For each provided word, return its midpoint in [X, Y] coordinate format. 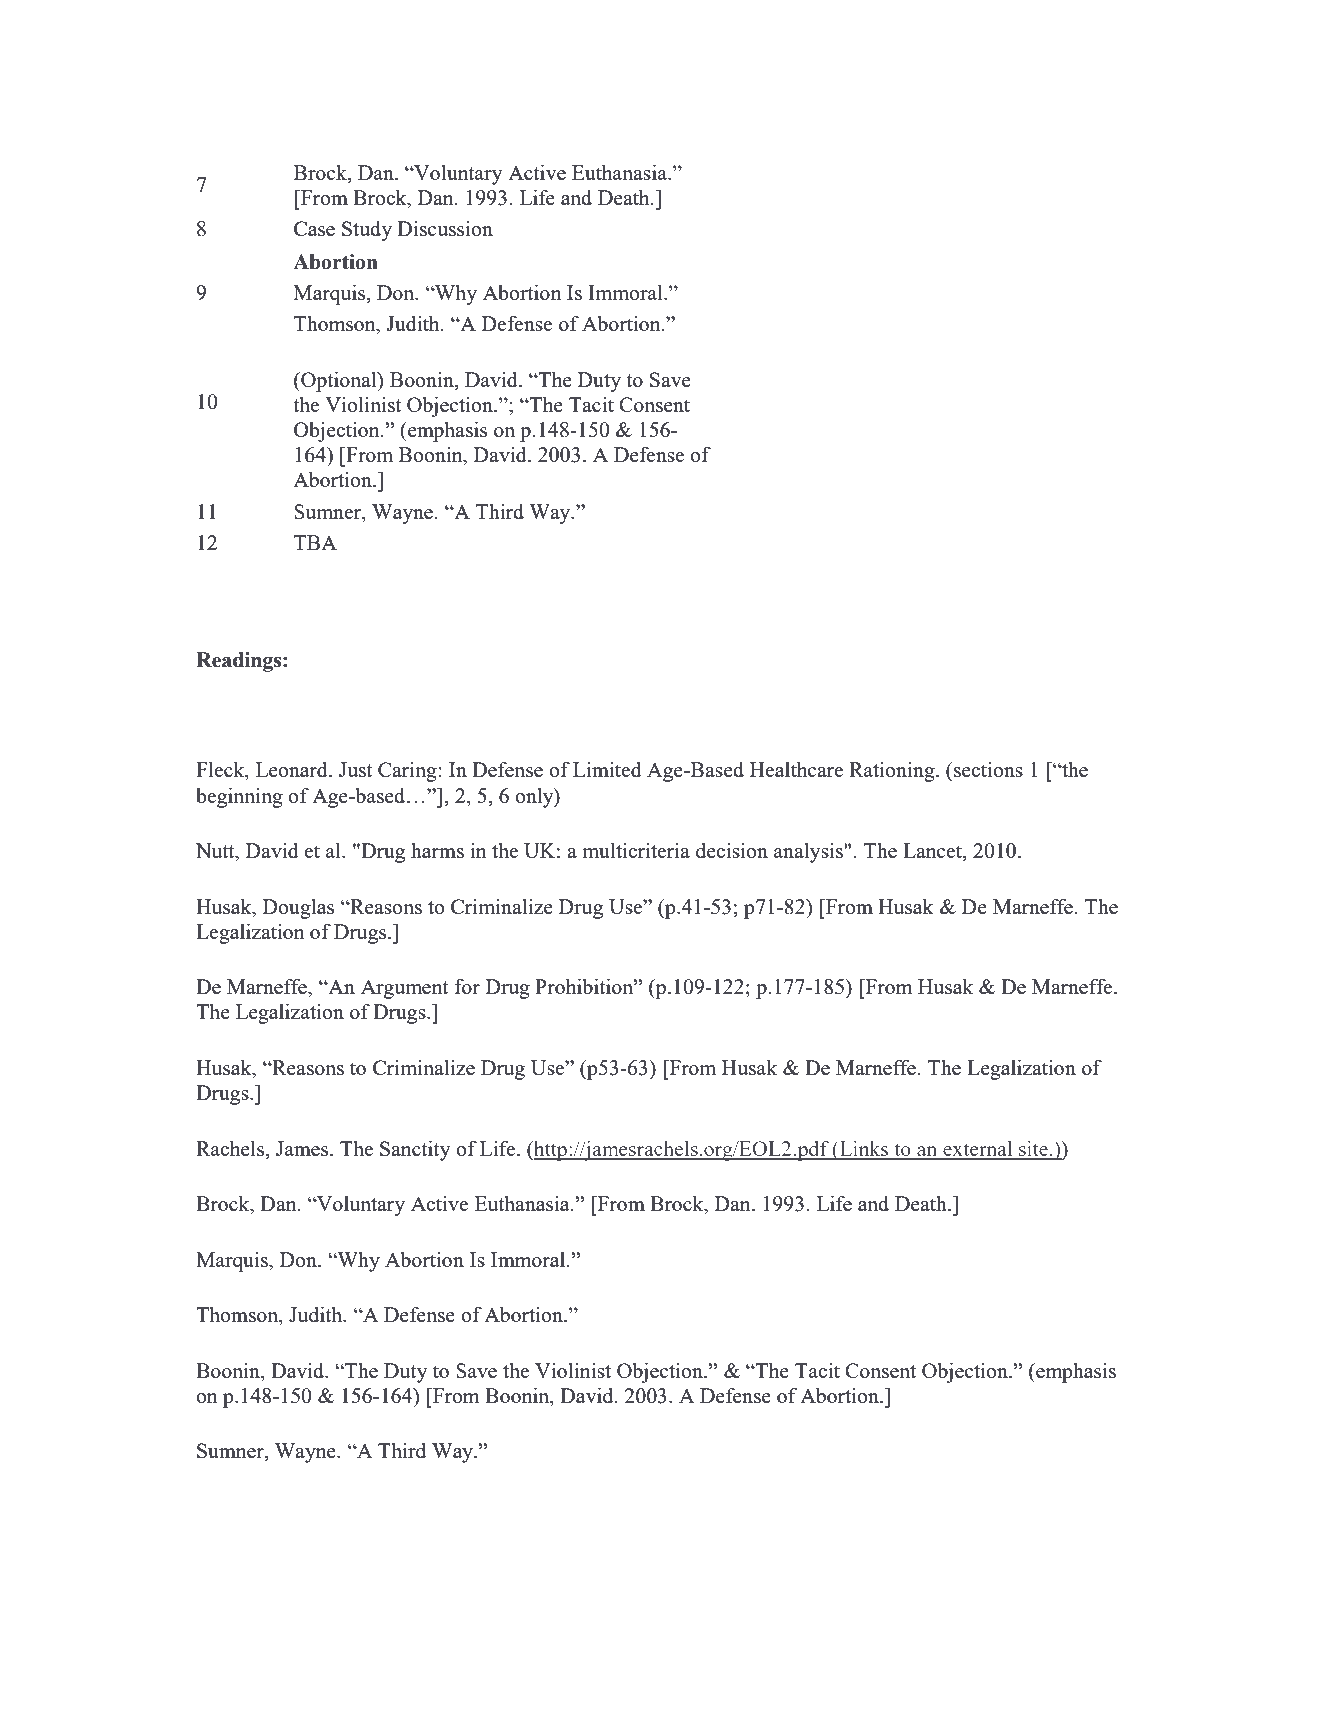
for [467, 986]
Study [367, 231]
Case [314, 228]
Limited [607, 769]
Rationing [893, 772]
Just [355, 769]
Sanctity [415, 1150]
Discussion [445, 228]
